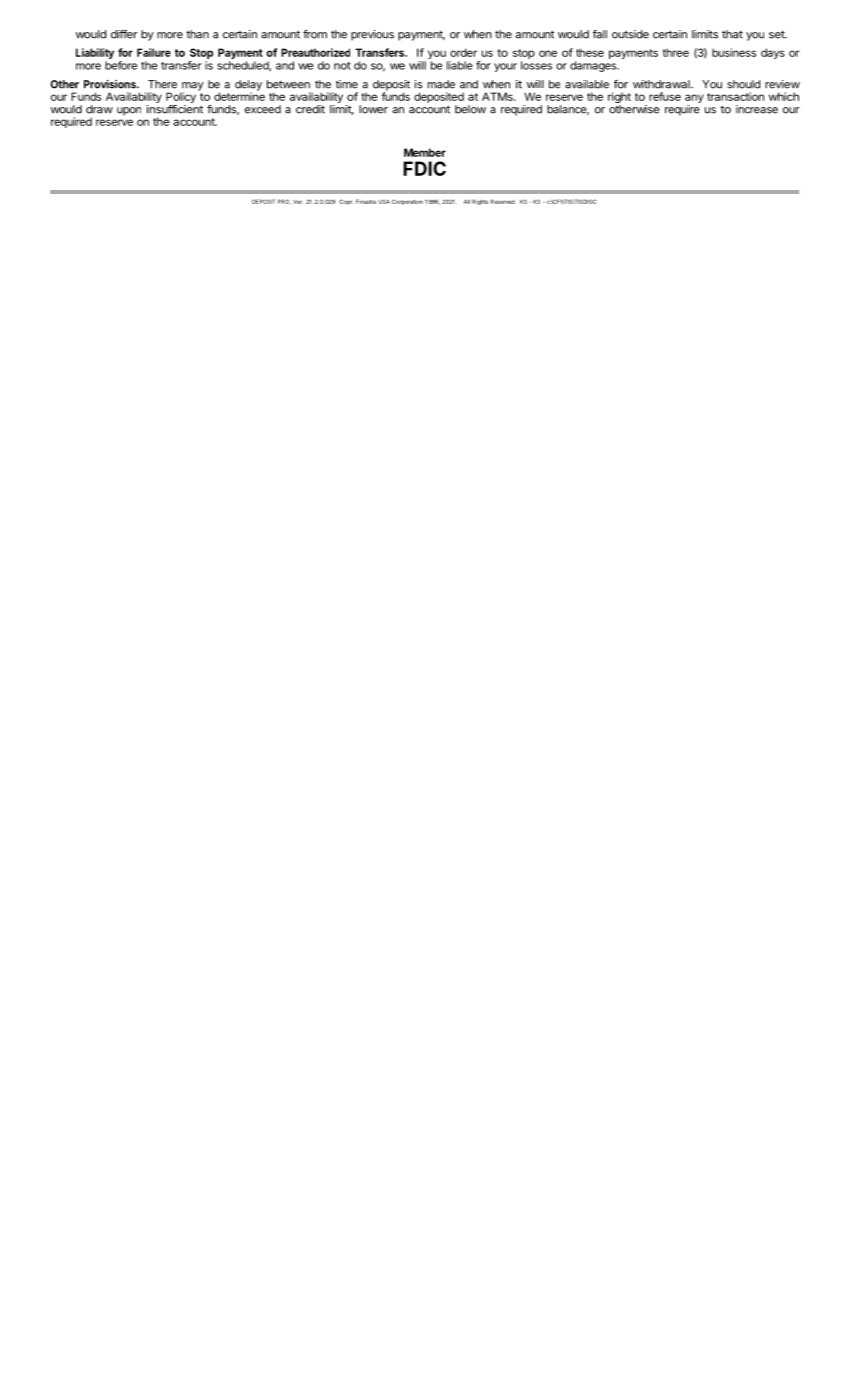 This image has height=1400, width=849. What do you see at coordinates (425, 152) in the image?
I see `Member` at bounding box center [425, 152].
